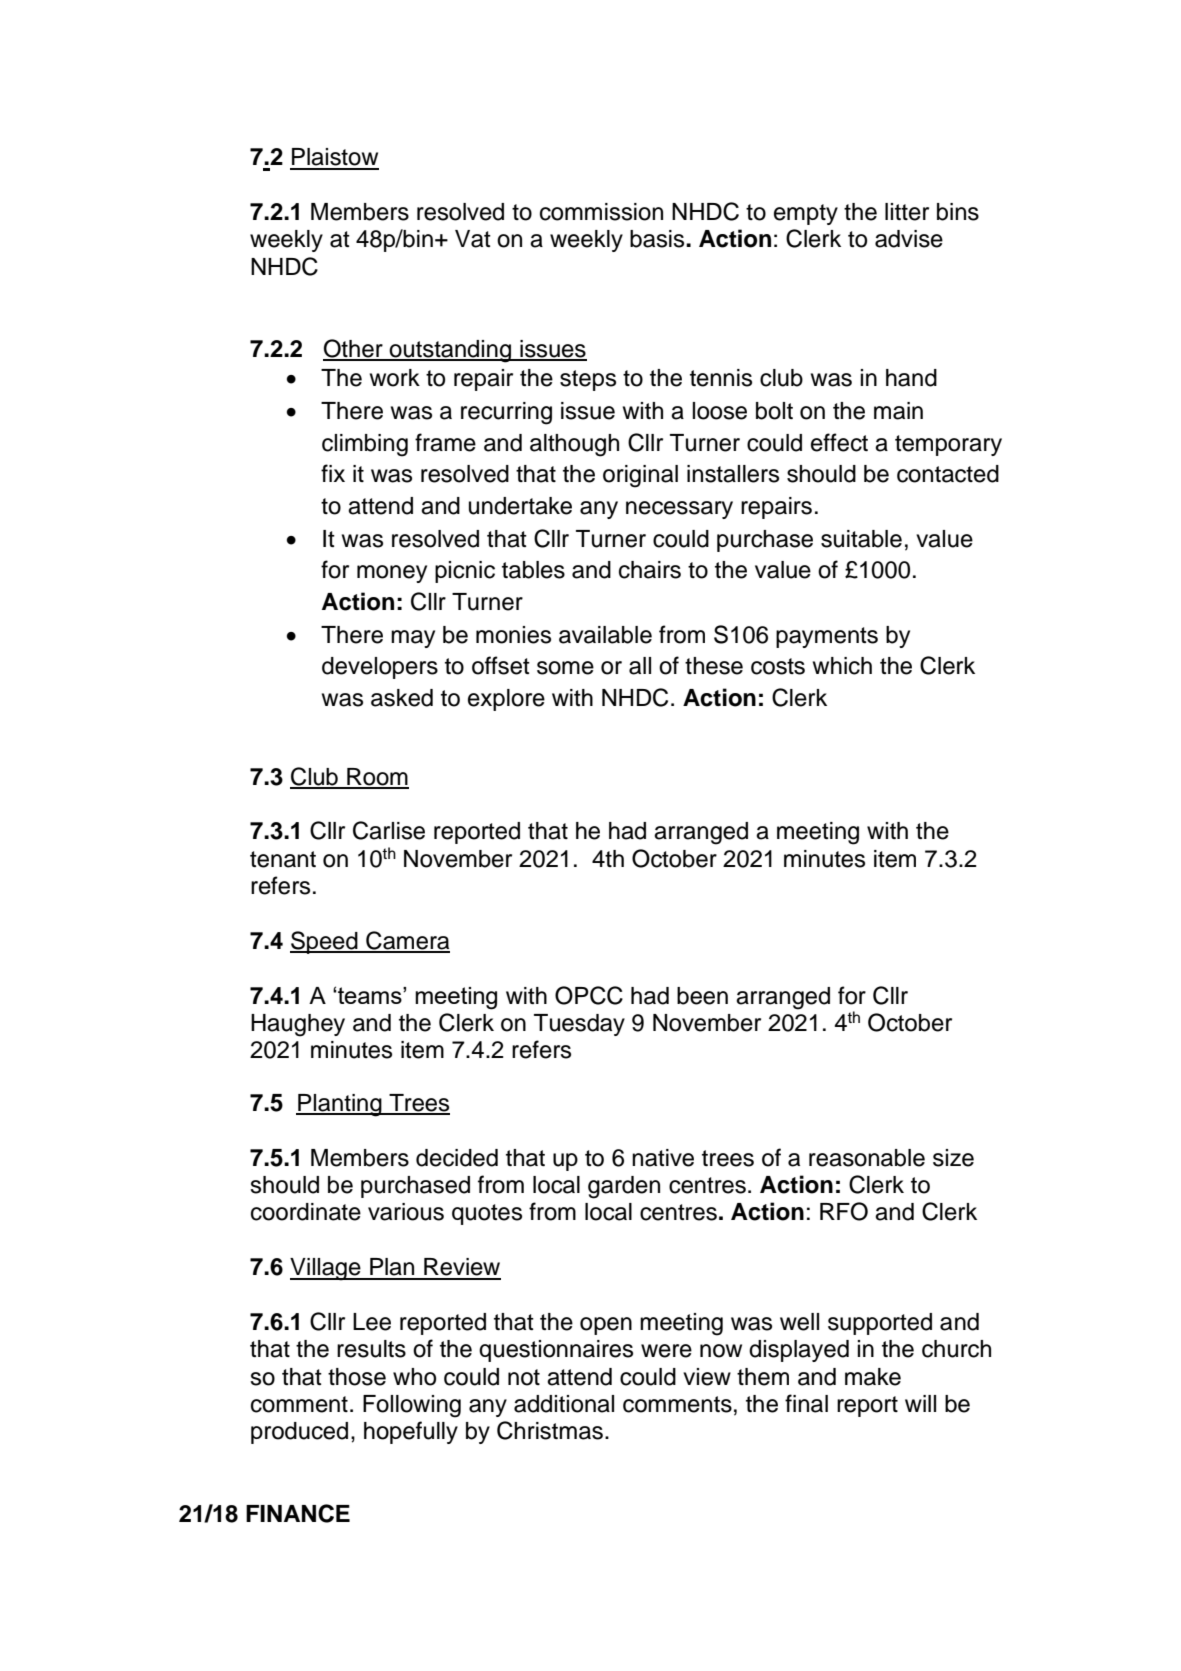  Describe the element at coordinates (658, 239) in the image. I see `basis` at that location.
